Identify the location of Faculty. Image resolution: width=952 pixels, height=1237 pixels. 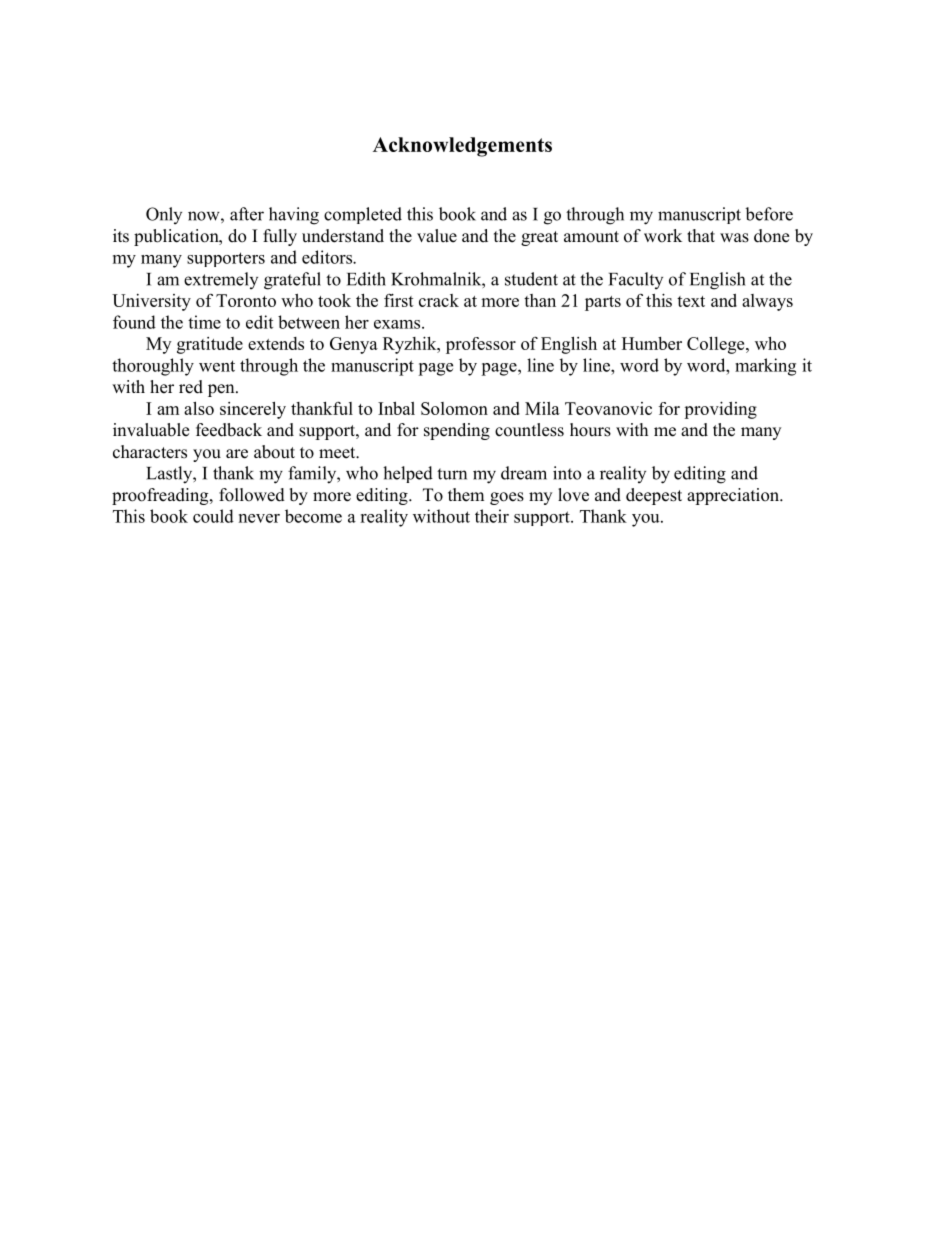
(636, 280).
